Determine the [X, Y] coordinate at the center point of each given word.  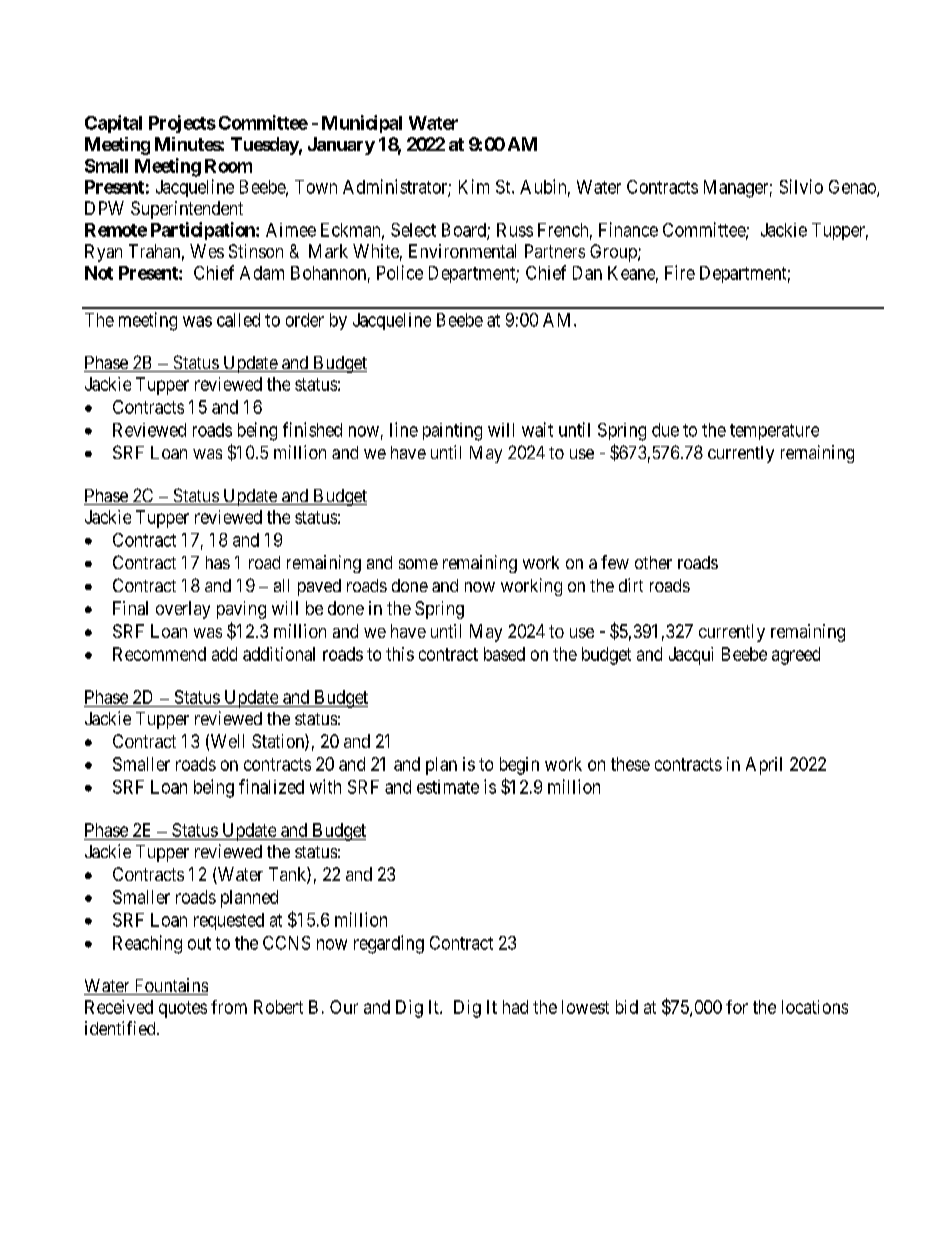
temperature [774, 432]
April [764, 766]
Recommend [159, 654]
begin [519, 766]
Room [228, 166]
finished [312, 429]
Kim [474, 186]
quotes [183, 1009]
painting [452, 432]
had [515, 1007]
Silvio [801, 186]
